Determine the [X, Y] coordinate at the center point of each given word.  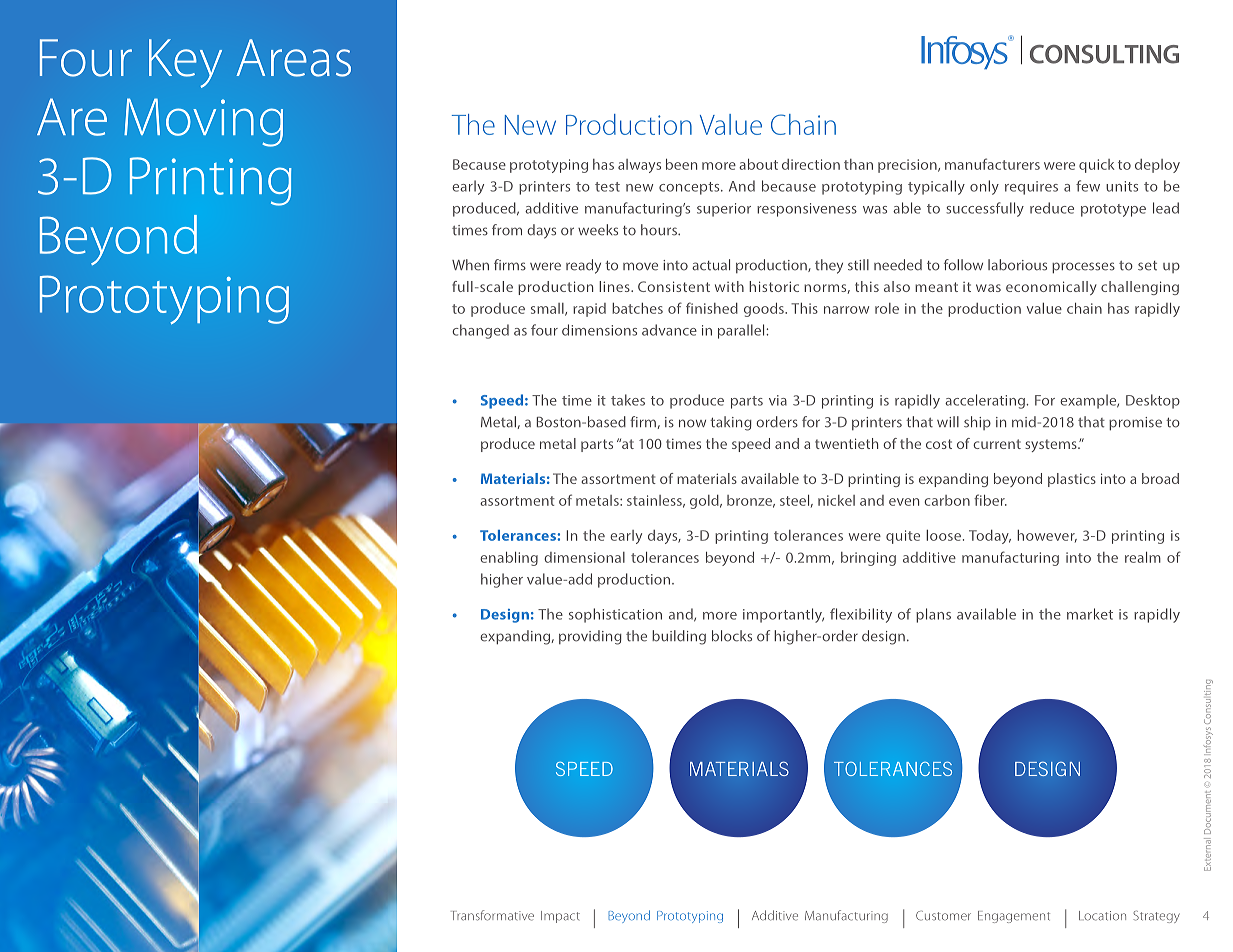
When [470, 265]
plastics [1072, 480]
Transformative [492, 915]
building [679, 637]
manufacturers [992, 164]
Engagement [1014, 917]
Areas [293, 58]
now [692, 423]
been [681, 164]
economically [1051, 288]
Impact [560, 917]
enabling [509, 559]
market [1090, 614]
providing [590, 637]
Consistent [674, 286]
